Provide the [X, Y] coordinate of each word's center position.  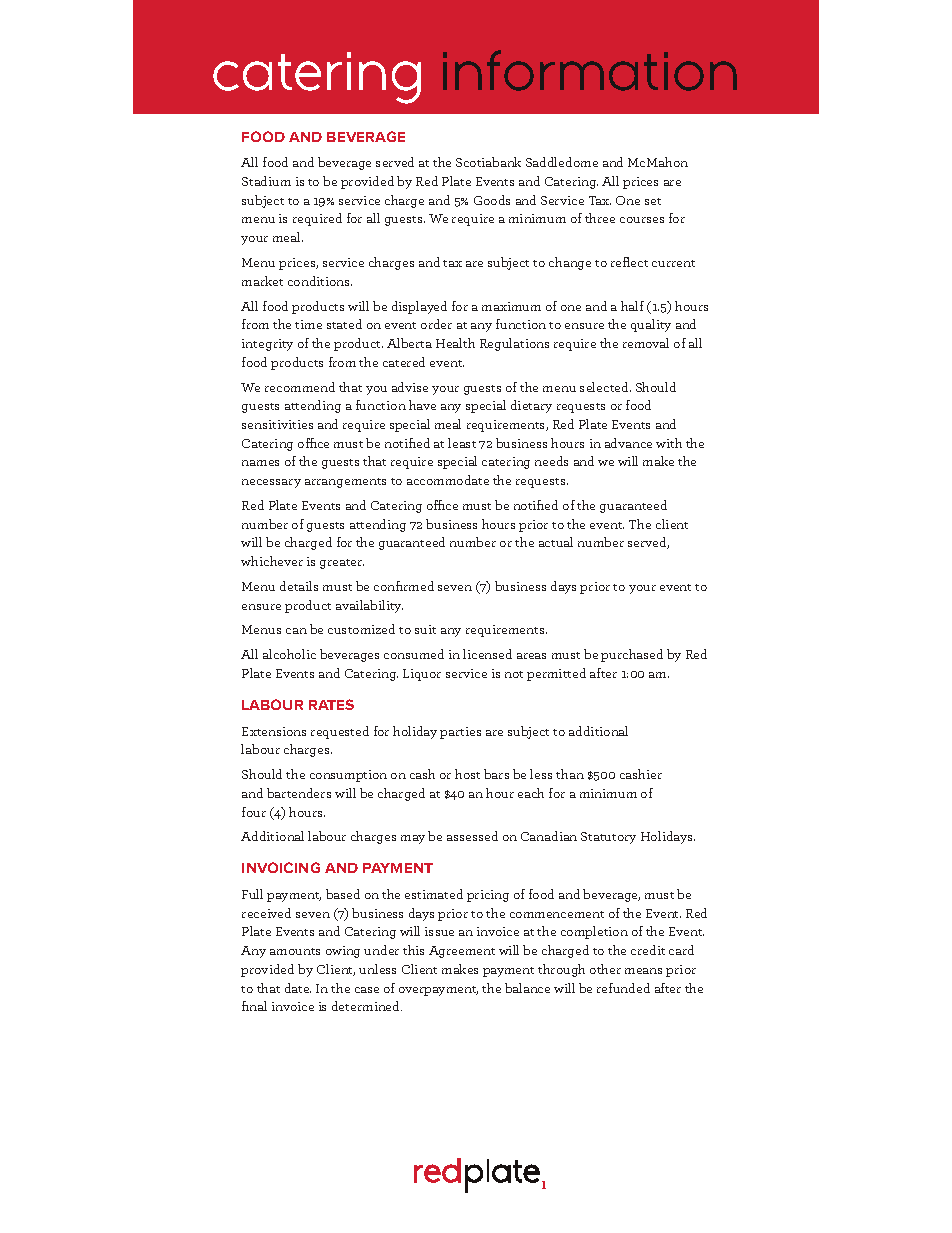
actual [556, 542]
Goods [492, 200]
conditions [320, 281]
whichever [272, 561]
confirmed [404, 586]
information [590, 70]
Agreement [462, 952]
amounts [295, 951]
